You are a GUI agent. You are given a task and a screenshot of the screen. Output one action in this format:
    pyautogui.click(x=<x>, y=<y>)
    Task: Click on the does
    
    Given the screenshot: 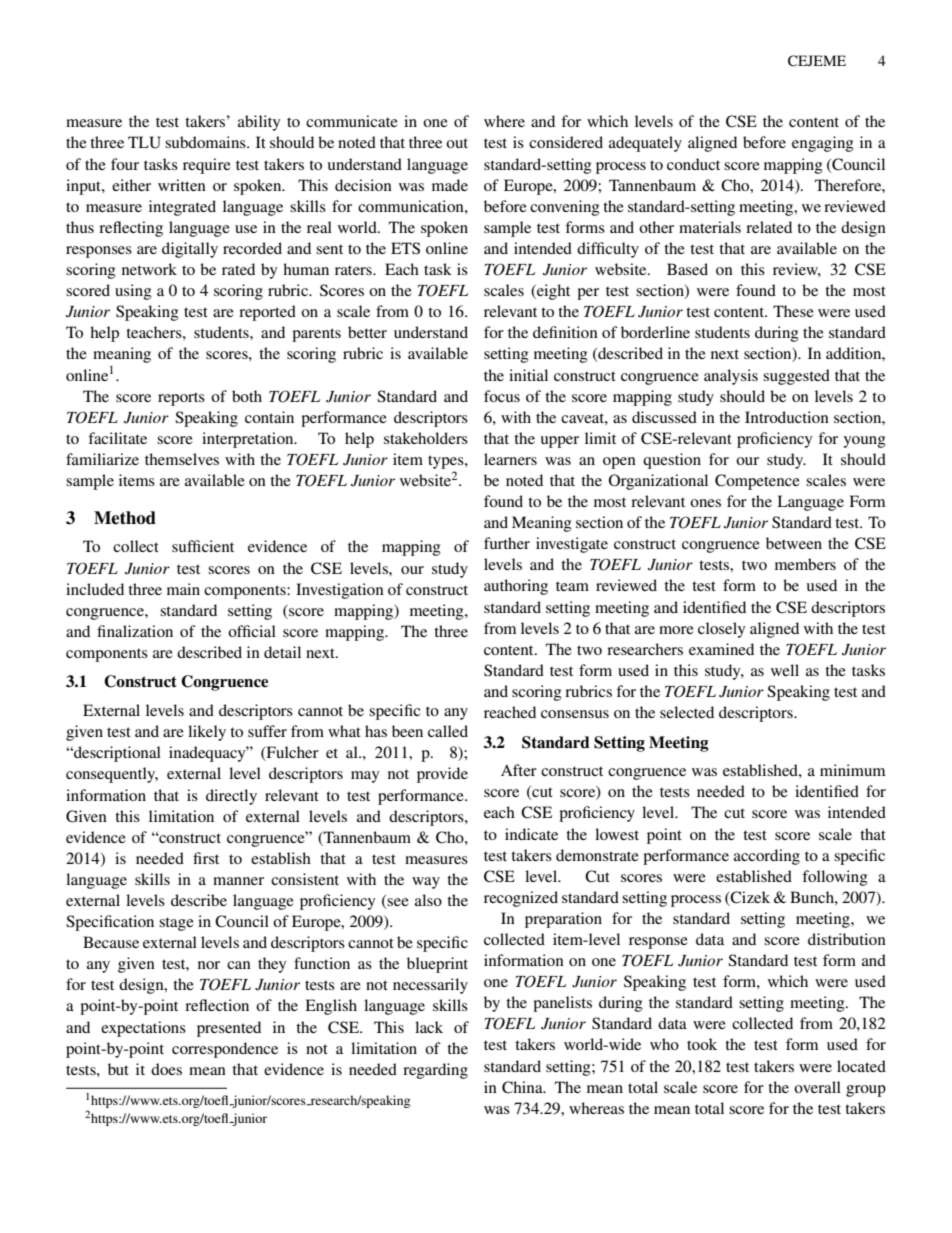 What is the action you would take?
    pyautogui.click(x=166, y=1069)
